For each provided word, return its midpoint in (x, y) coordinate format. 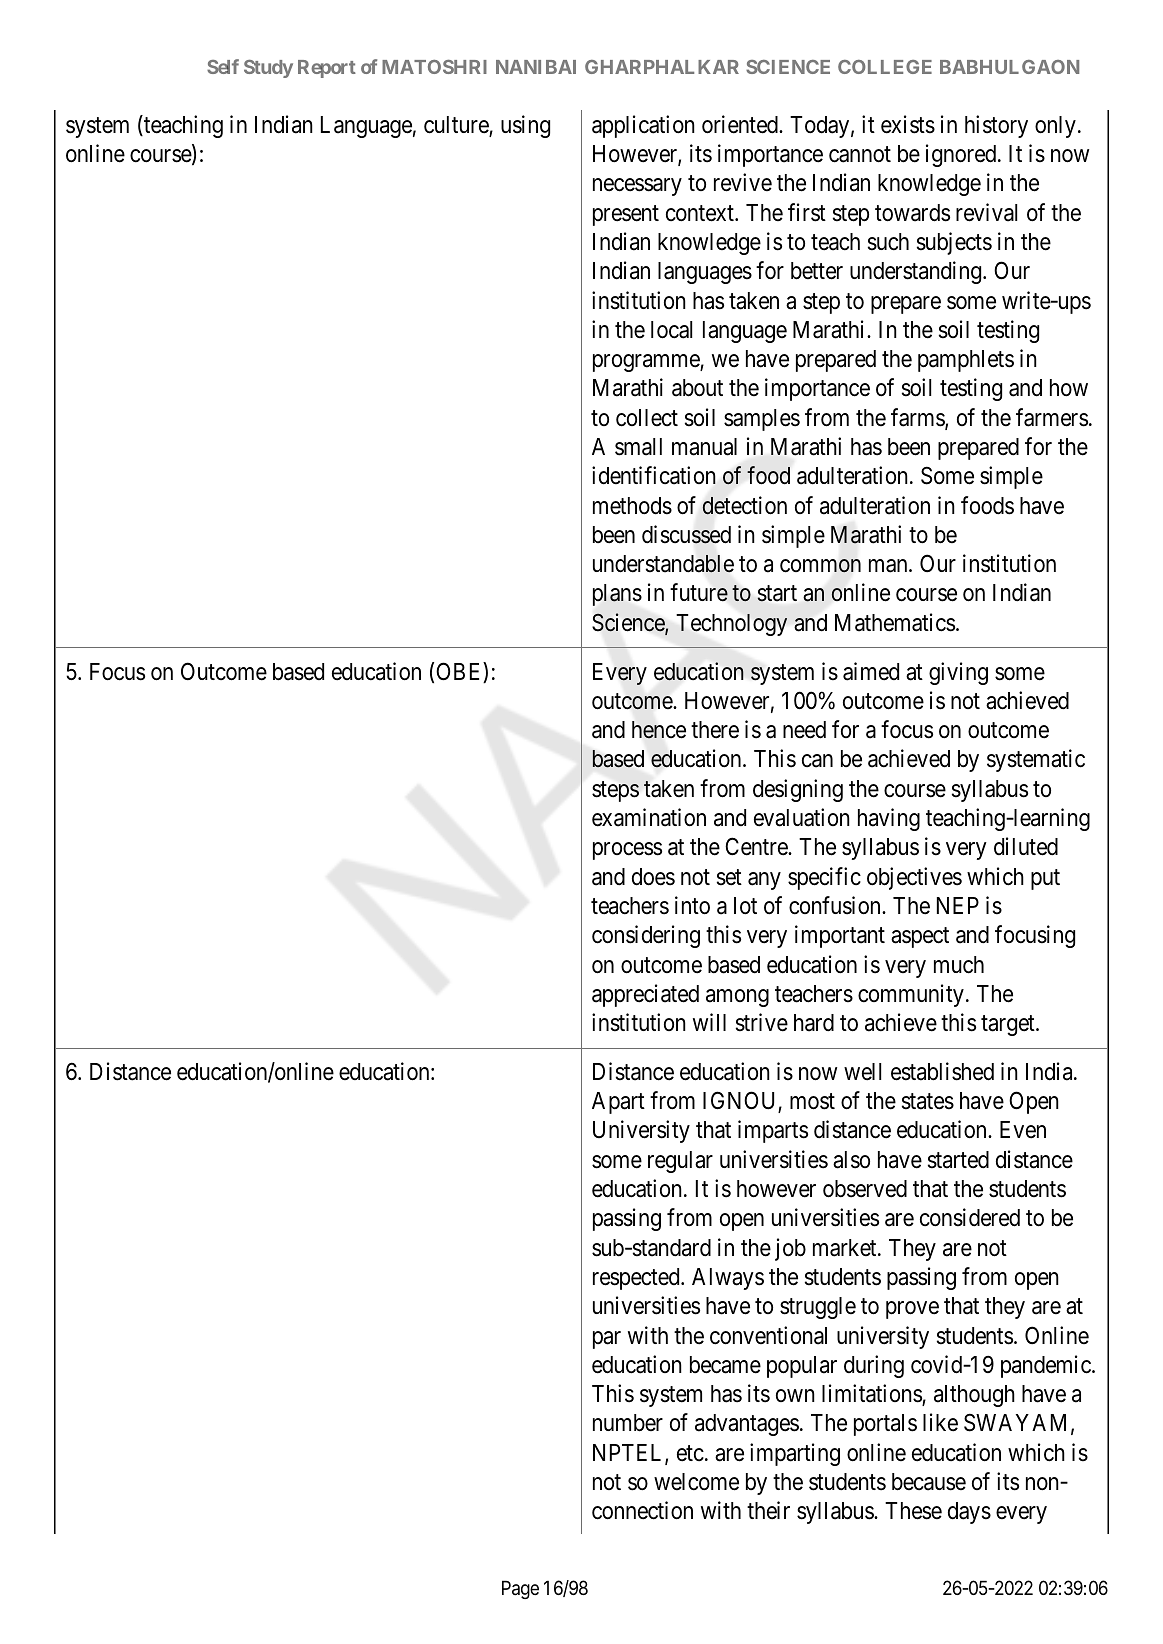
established (942, 1071)
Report (327, 69)
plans (617, 595)
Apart (618, 1103)
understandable (663, 564)
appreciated (645, 995)
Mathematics (895, 622)
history (996, 126)
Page (520, 1589)
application (643, 126)
